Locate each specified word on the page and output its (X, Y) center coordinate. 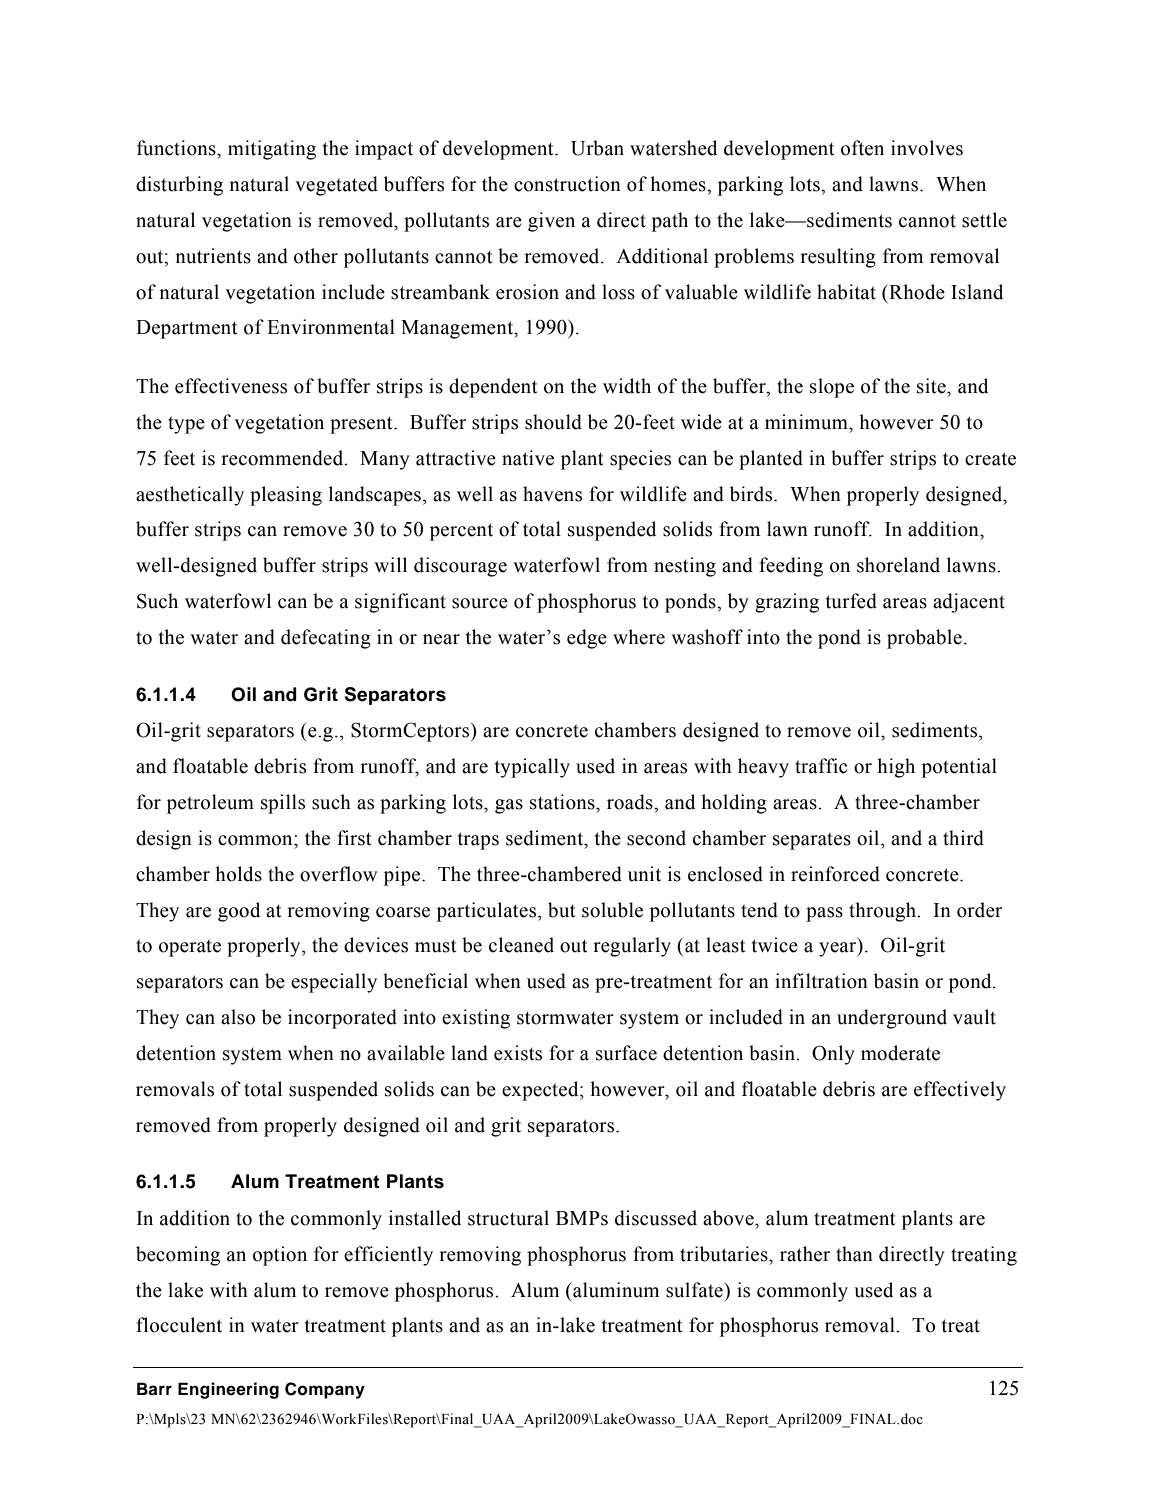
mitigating (272, 150)
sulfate (695, 1290)
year (839, 949)
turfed (851, 601)
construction (567, 184)
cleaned (521, 945)
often (862, 148)
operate (190, 948)
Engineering (228, 1390)
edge (587, 639)
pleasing (286, 496)
